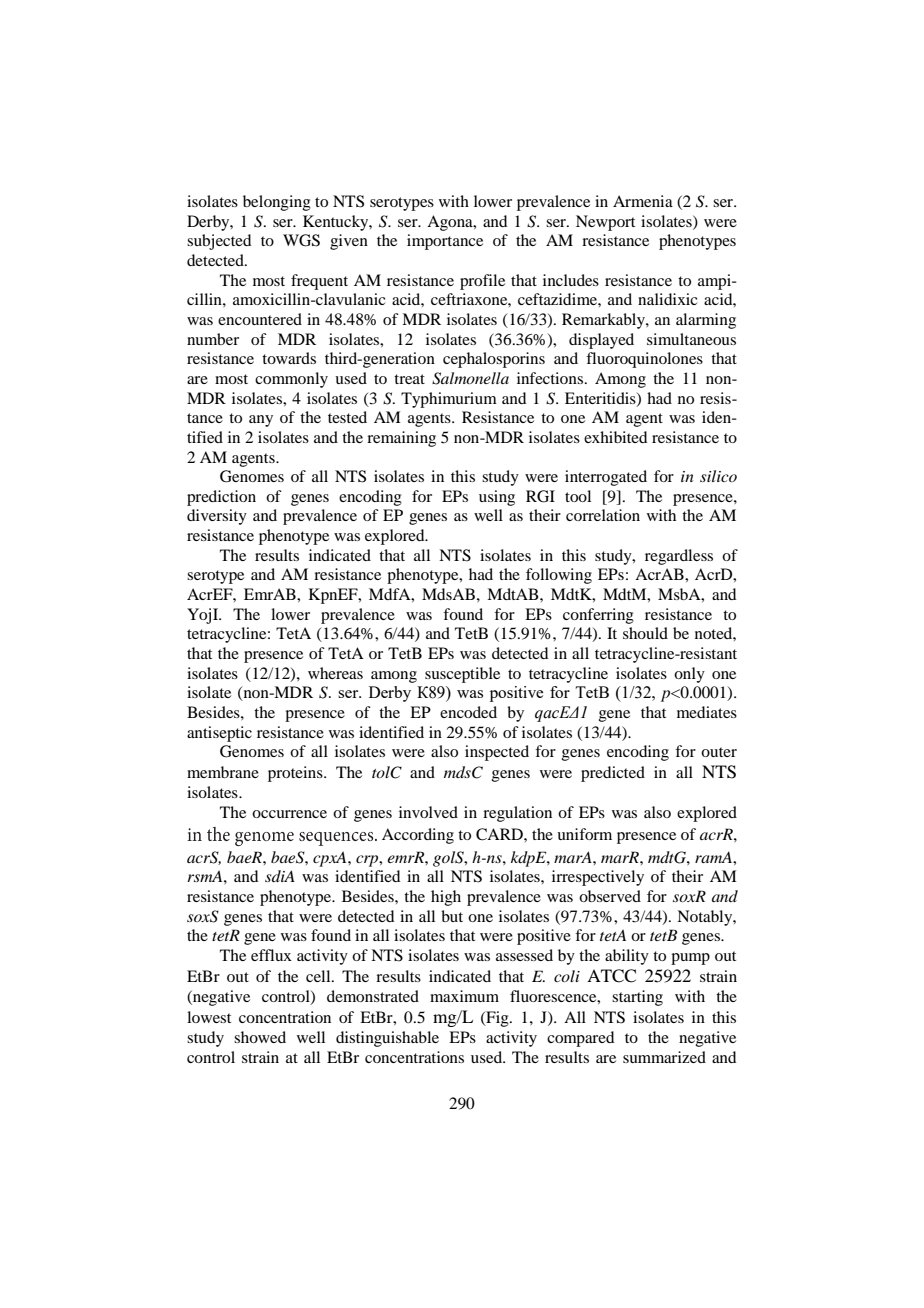 This page has height=1308, width=924. What do you see at coordinates (664, 1057) in the page?
I see `summarized` at bounding box center [664, 1057].
